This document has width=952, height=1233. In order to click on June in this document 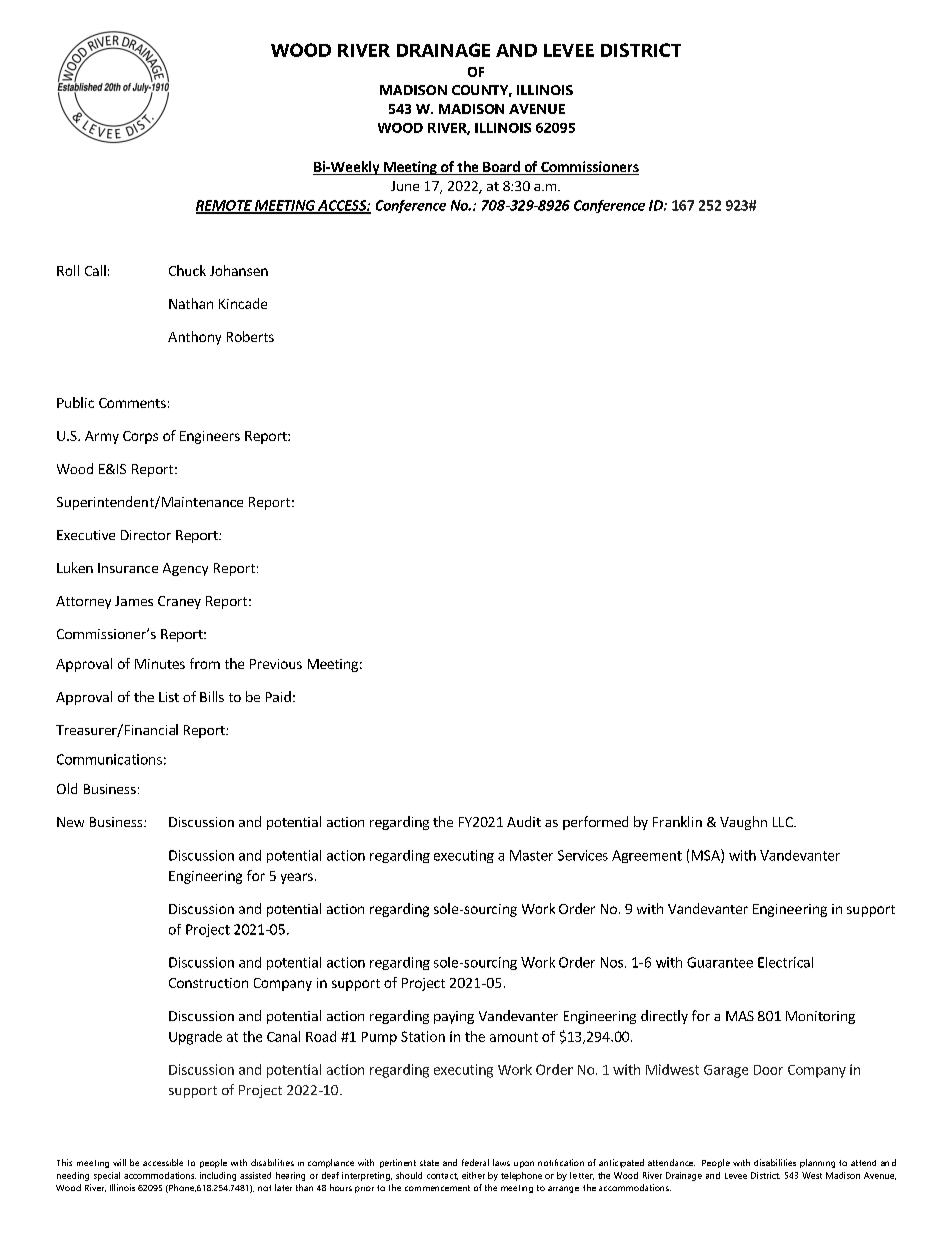, I will do `click(405, 186)`.
